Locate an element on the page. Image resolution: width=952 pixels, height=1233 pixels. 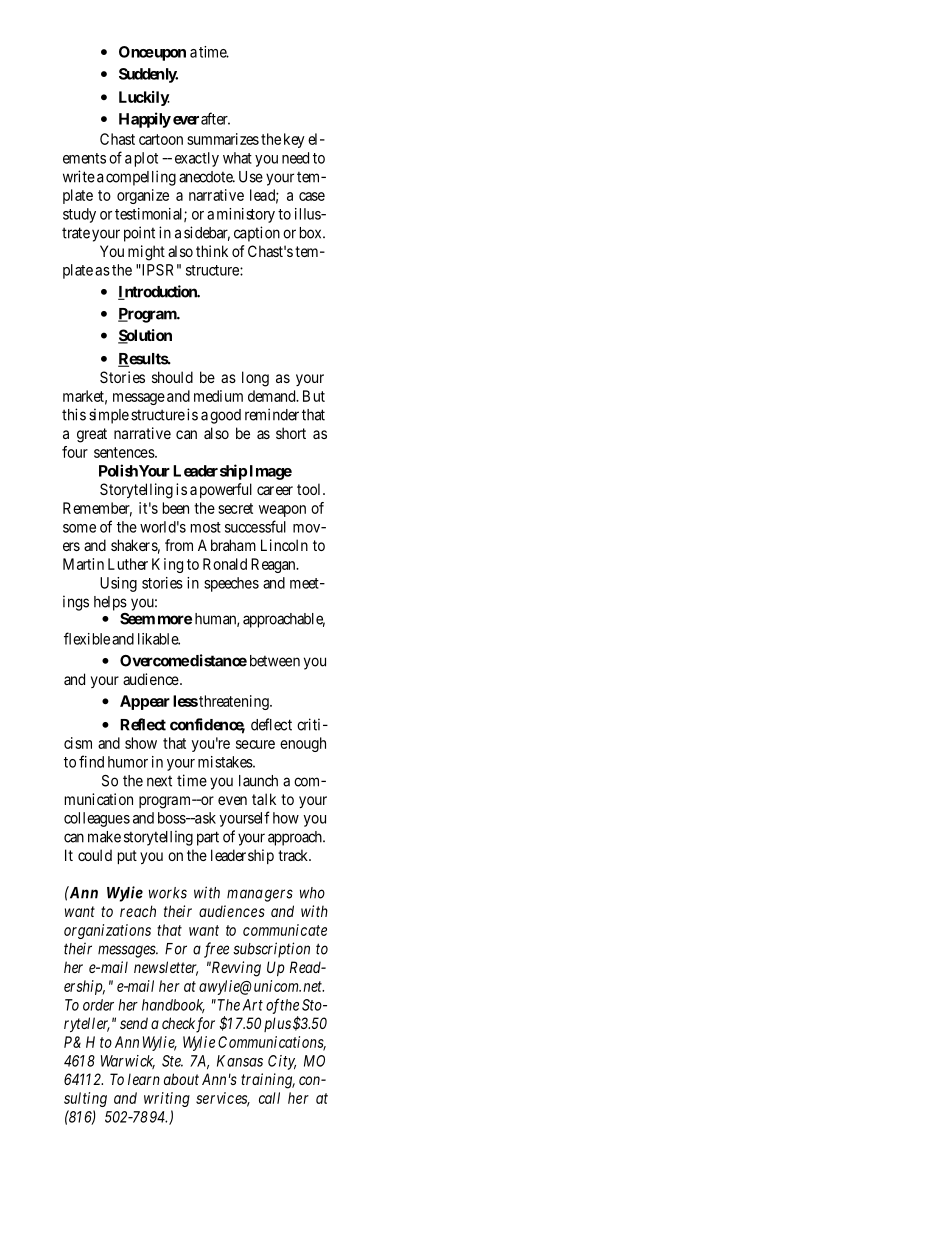
Warwick is located at coordinates (128, 1062).
